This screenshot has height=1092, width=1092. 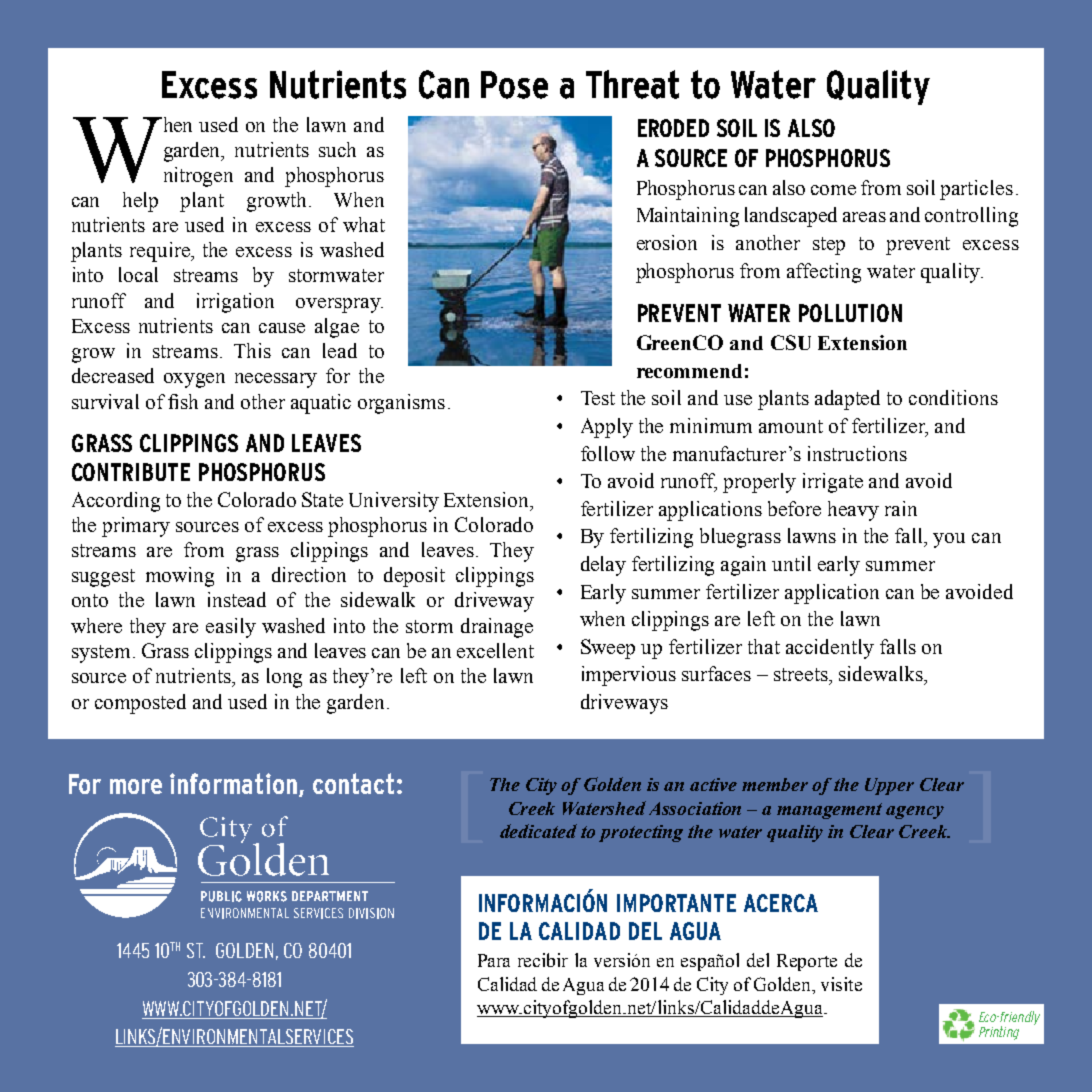 I want to click on Test, so click(x=598, y=398).
